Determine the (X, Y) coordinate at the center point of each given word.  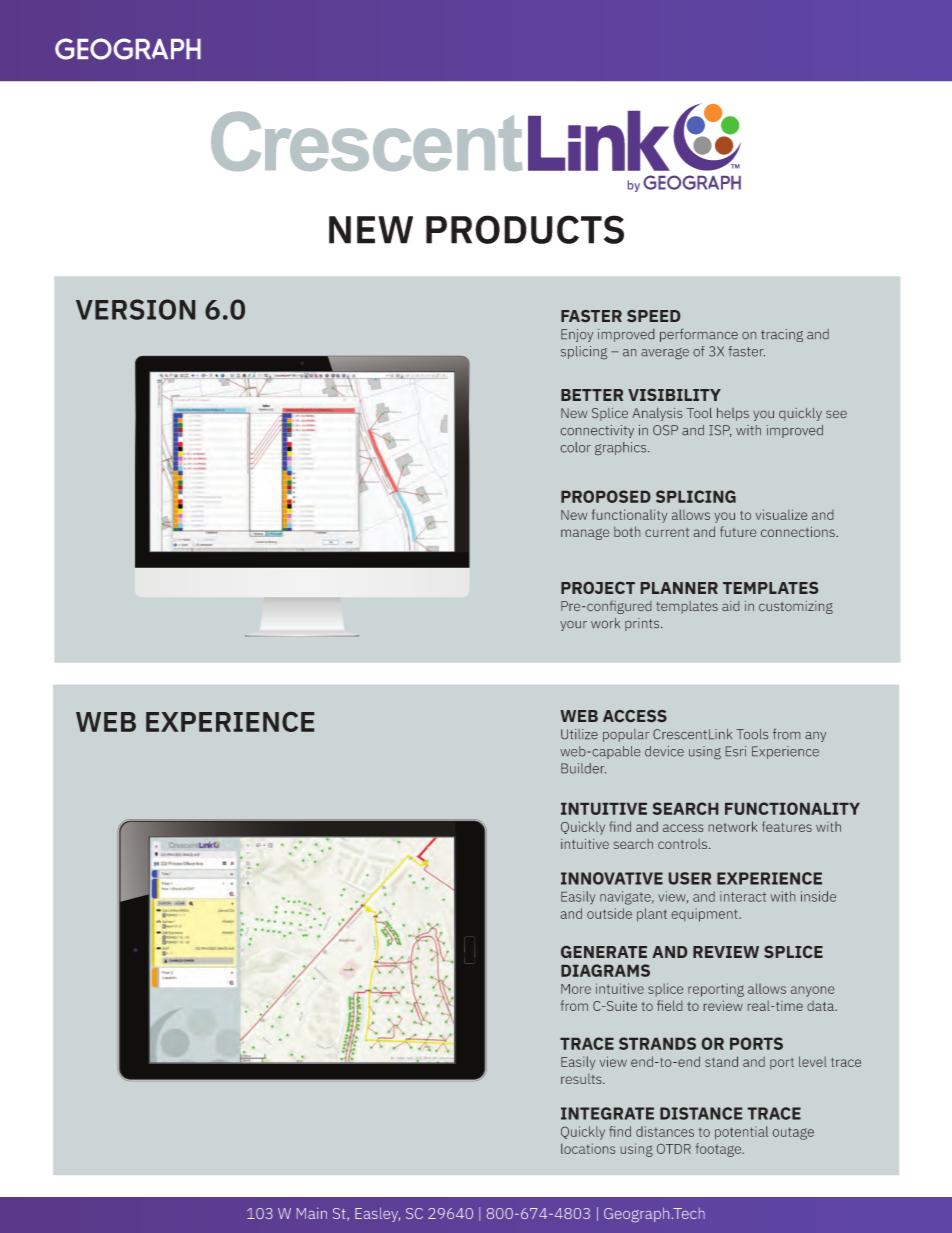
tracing (782, 335)
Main (312, 1213)
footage (719, 1150)
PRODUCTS (525, 229)
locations (588, 1148)
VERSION (135, 309)
